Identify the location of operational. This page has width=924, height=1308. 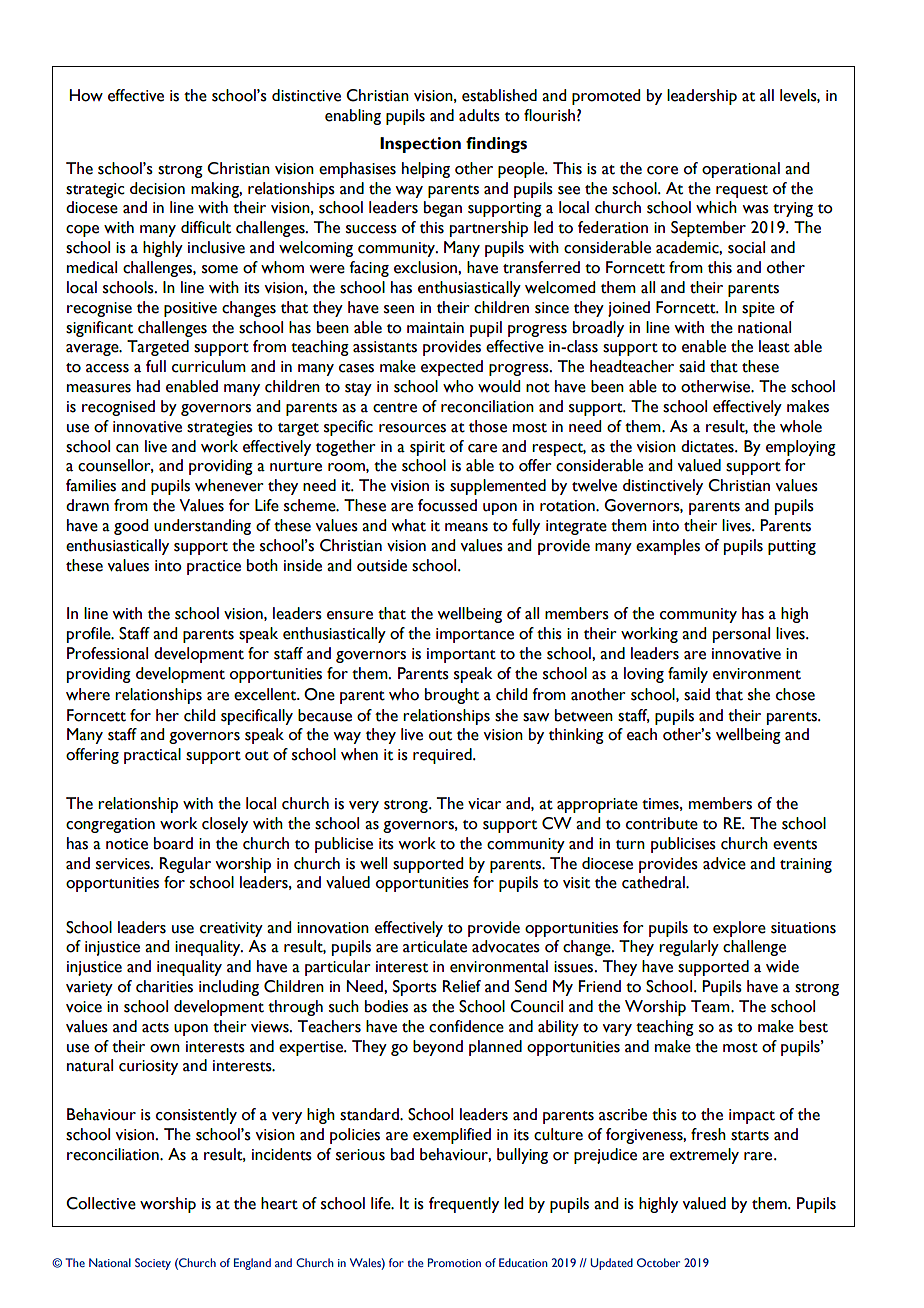
(741, 170).
